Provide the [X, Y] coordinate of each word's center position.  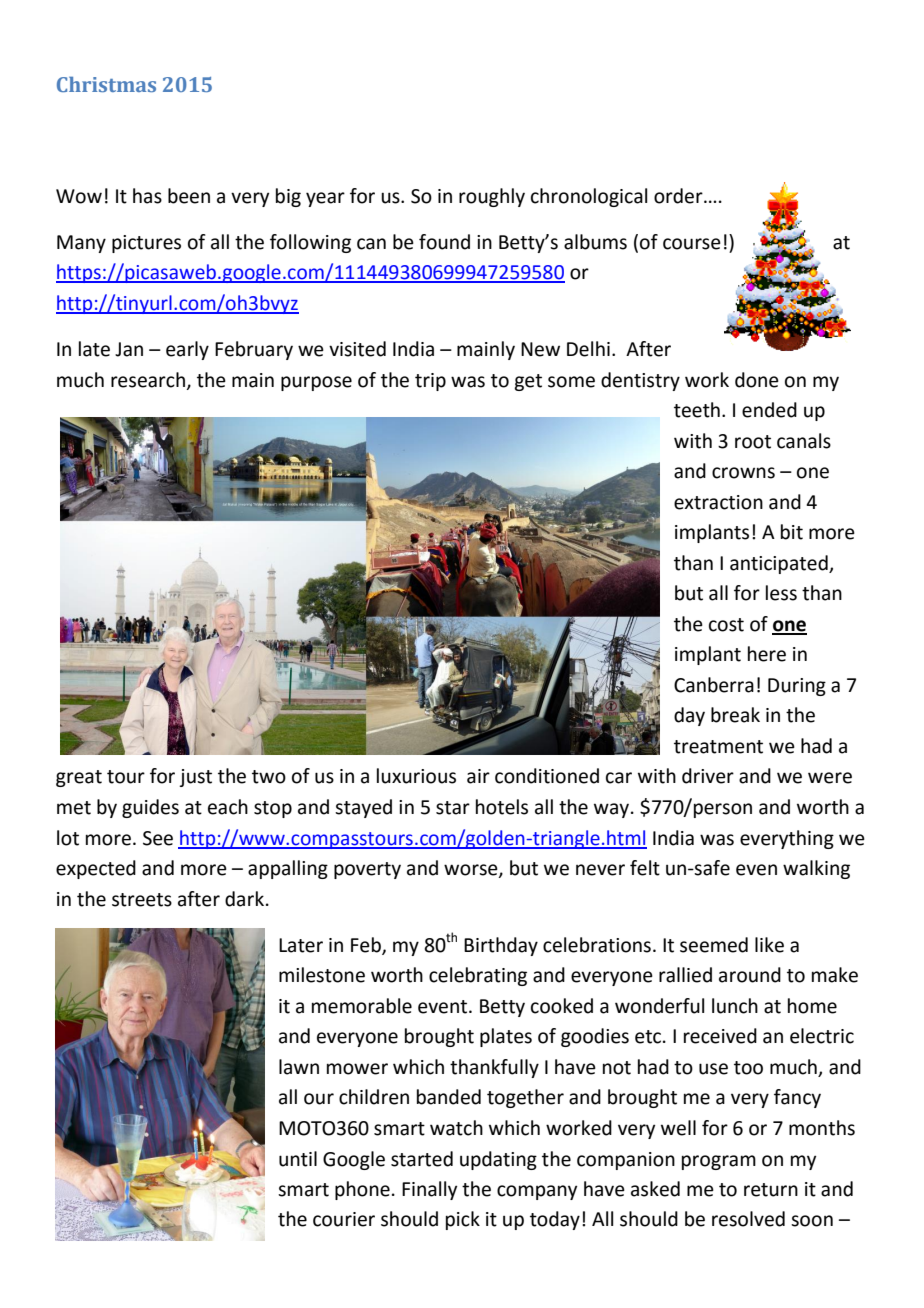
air [478, 776]
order [679, 196]
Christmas [106, 84]
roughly [492, 197]
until [298, 1159]
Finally [429, 1190]
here [767, 654]
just [195, 778]
